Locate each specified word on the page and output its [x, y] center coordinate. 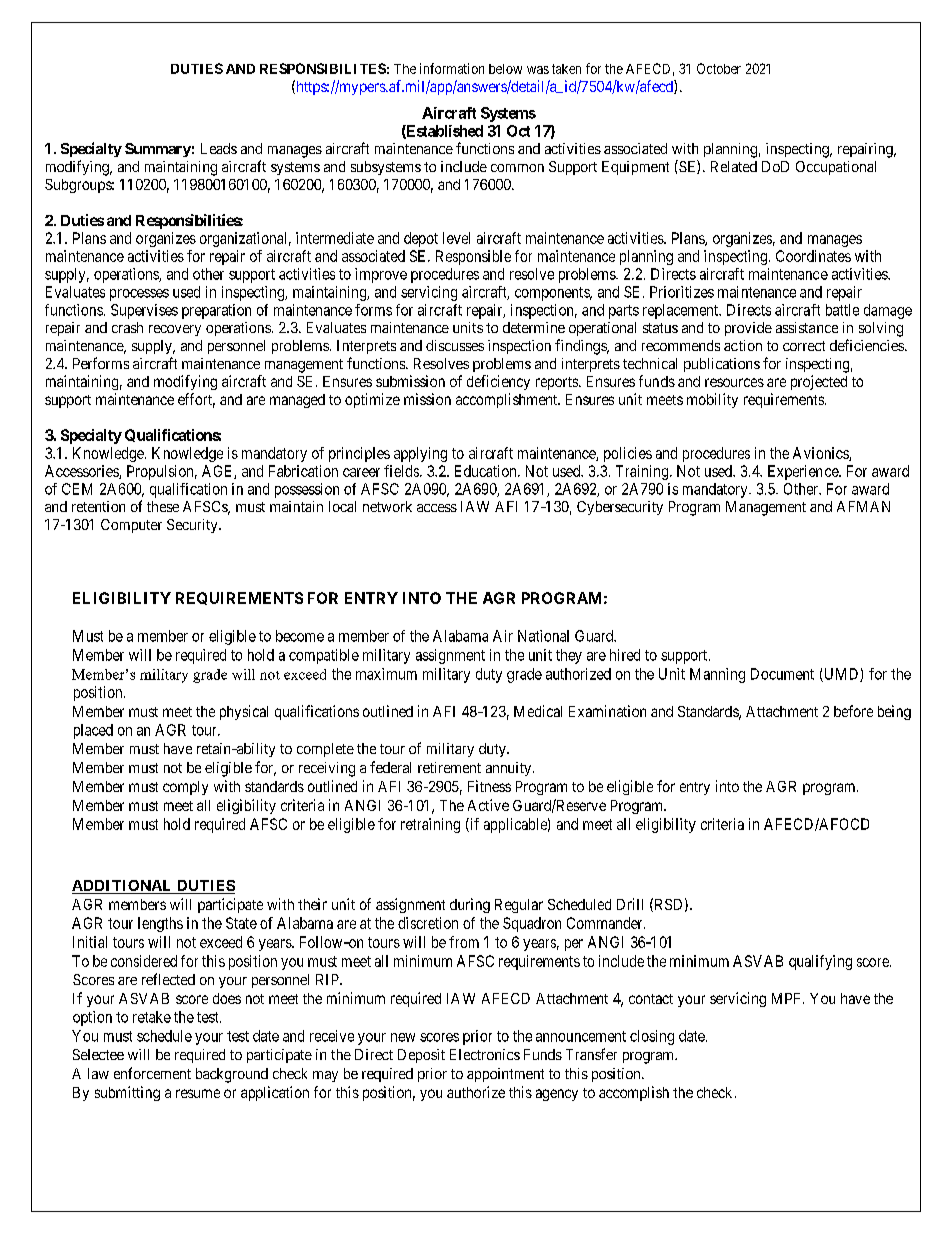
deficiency [498, 382]
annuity [510, 769]
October [719, 68]
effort [196, 400]
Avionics [821, 454]
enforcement [152, 1073]
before [853, 711]
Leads [219, 148]
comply [185, 788]
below [505, 69]
